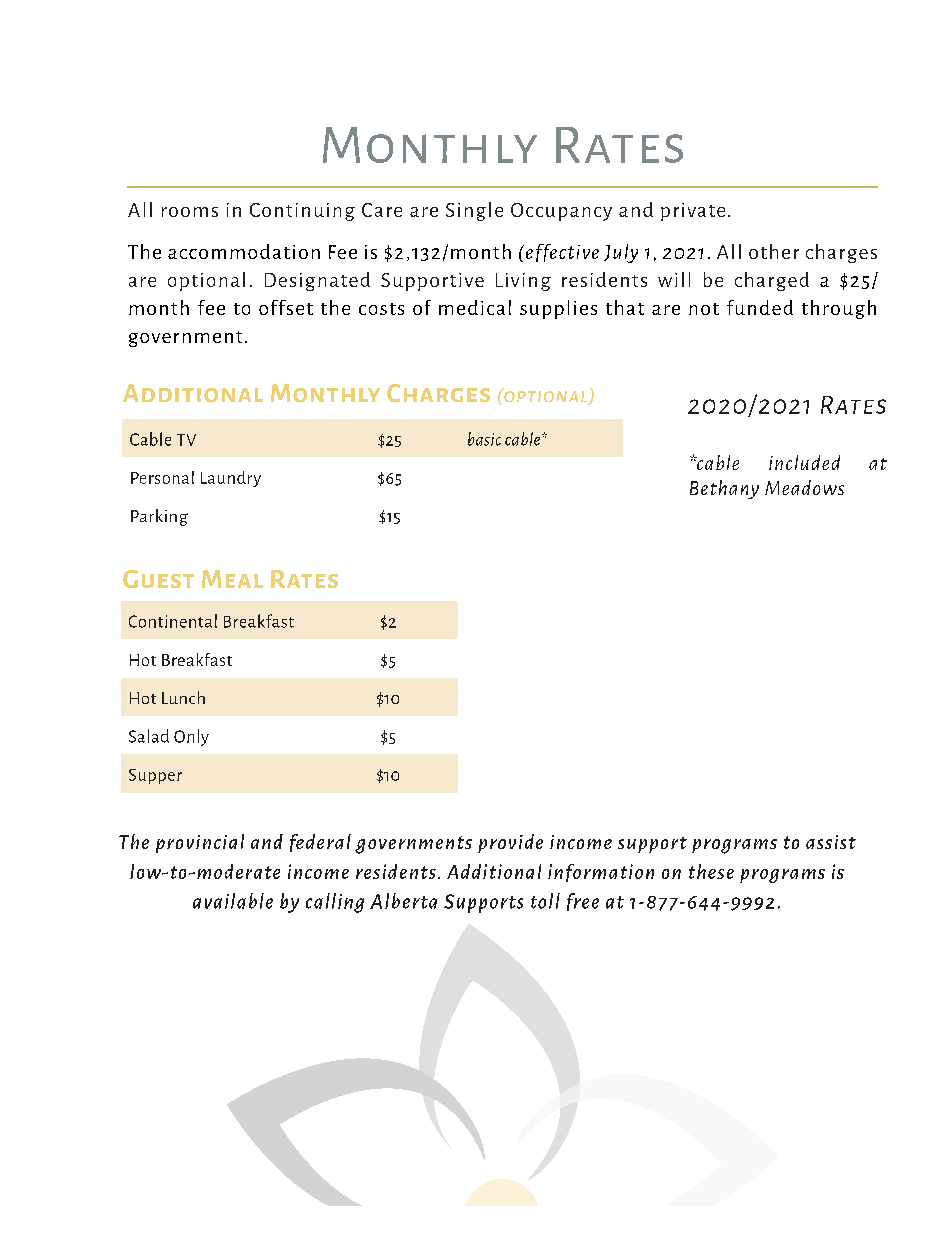 Image resolution: width=952 pixels, height=1233 pixels. Describe the element at coordinates (484, 439) in the image. I see `basic` at that location.
